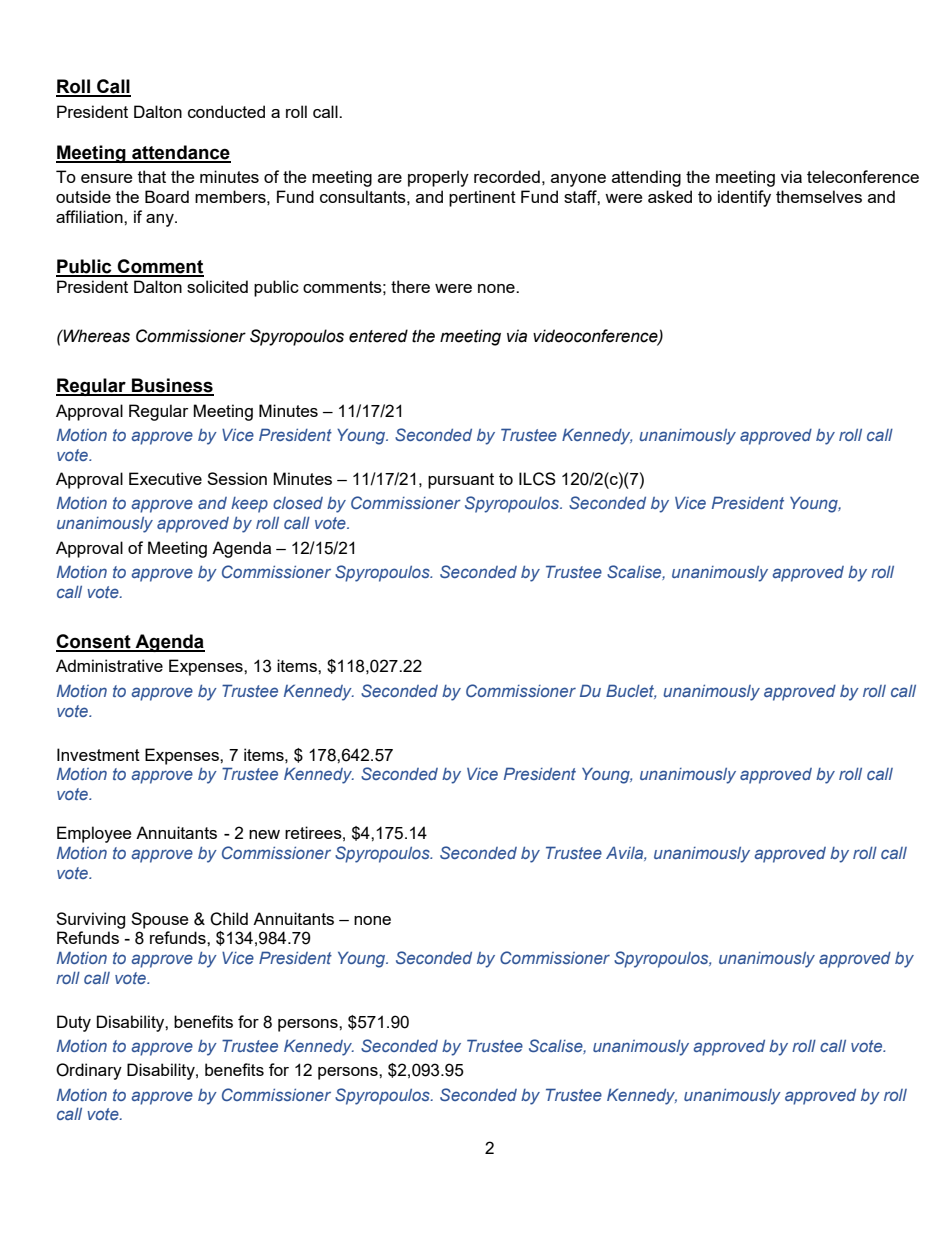  Describe the element at coordinates (438, 178) in the page. I see `properly` at that location.
